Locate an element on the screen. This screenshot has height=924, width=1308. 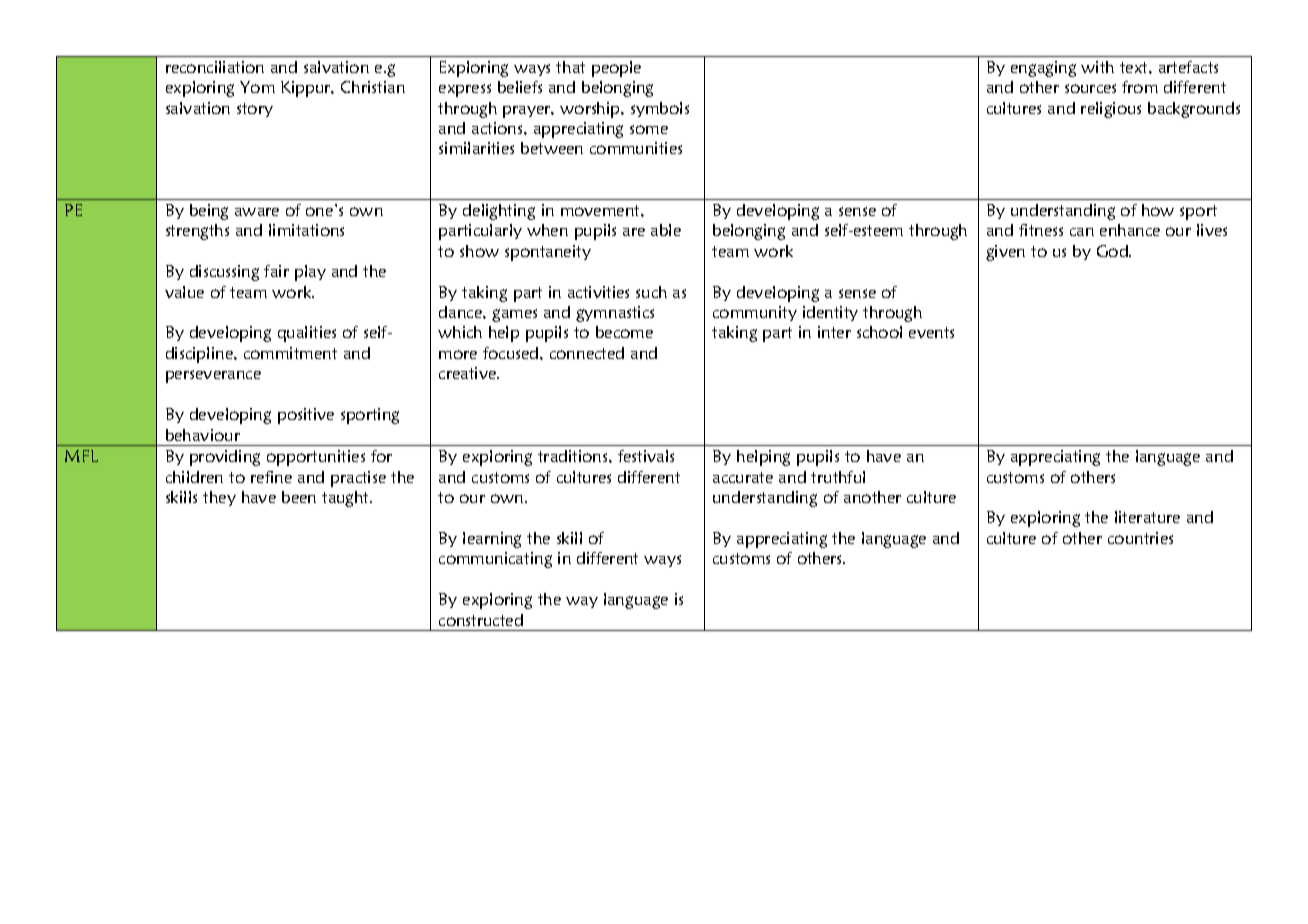
Kippur is located at coordinates (307, 89).
